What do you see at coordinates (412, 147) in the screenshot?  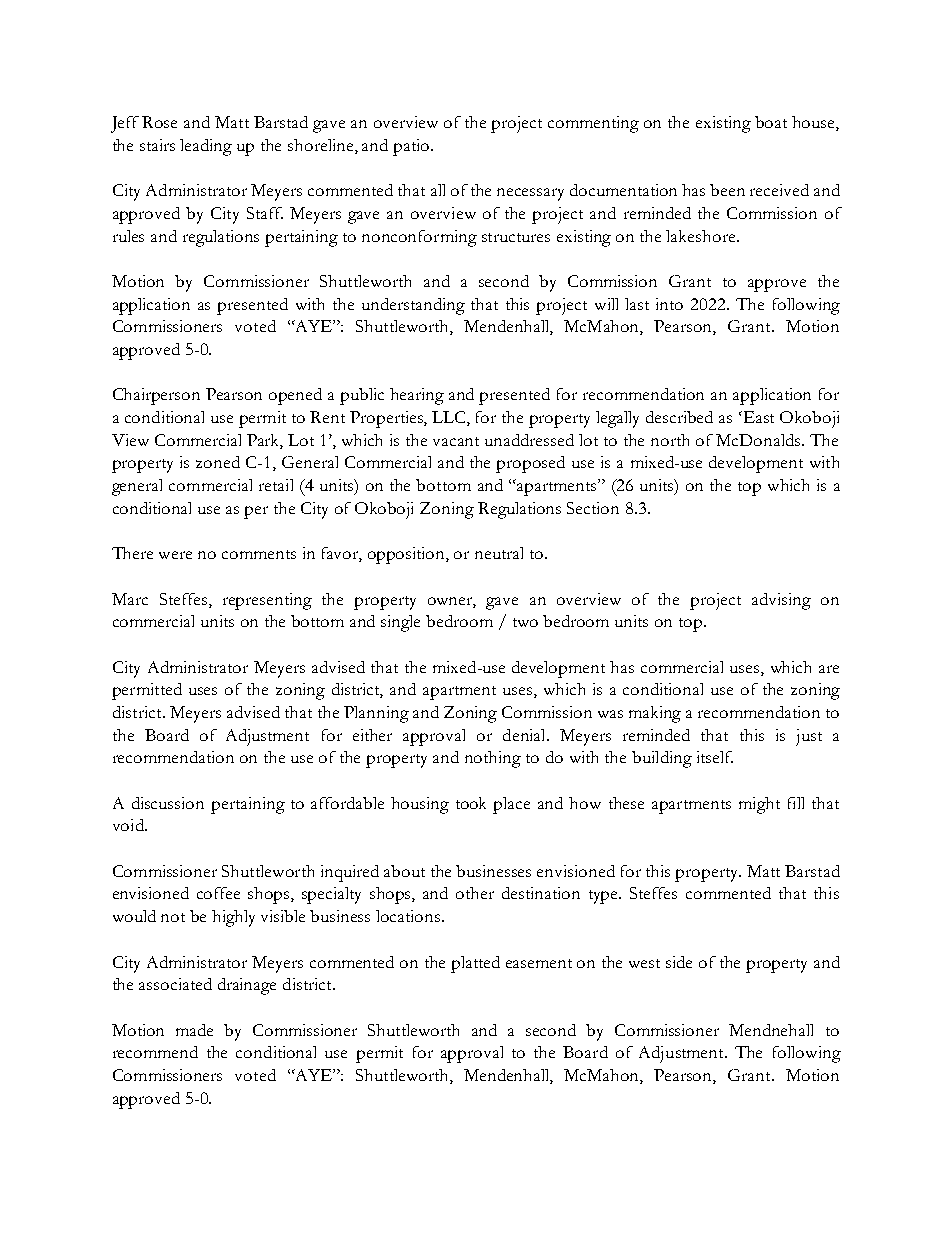 I see `patio` at bounding box center [412, 147].
